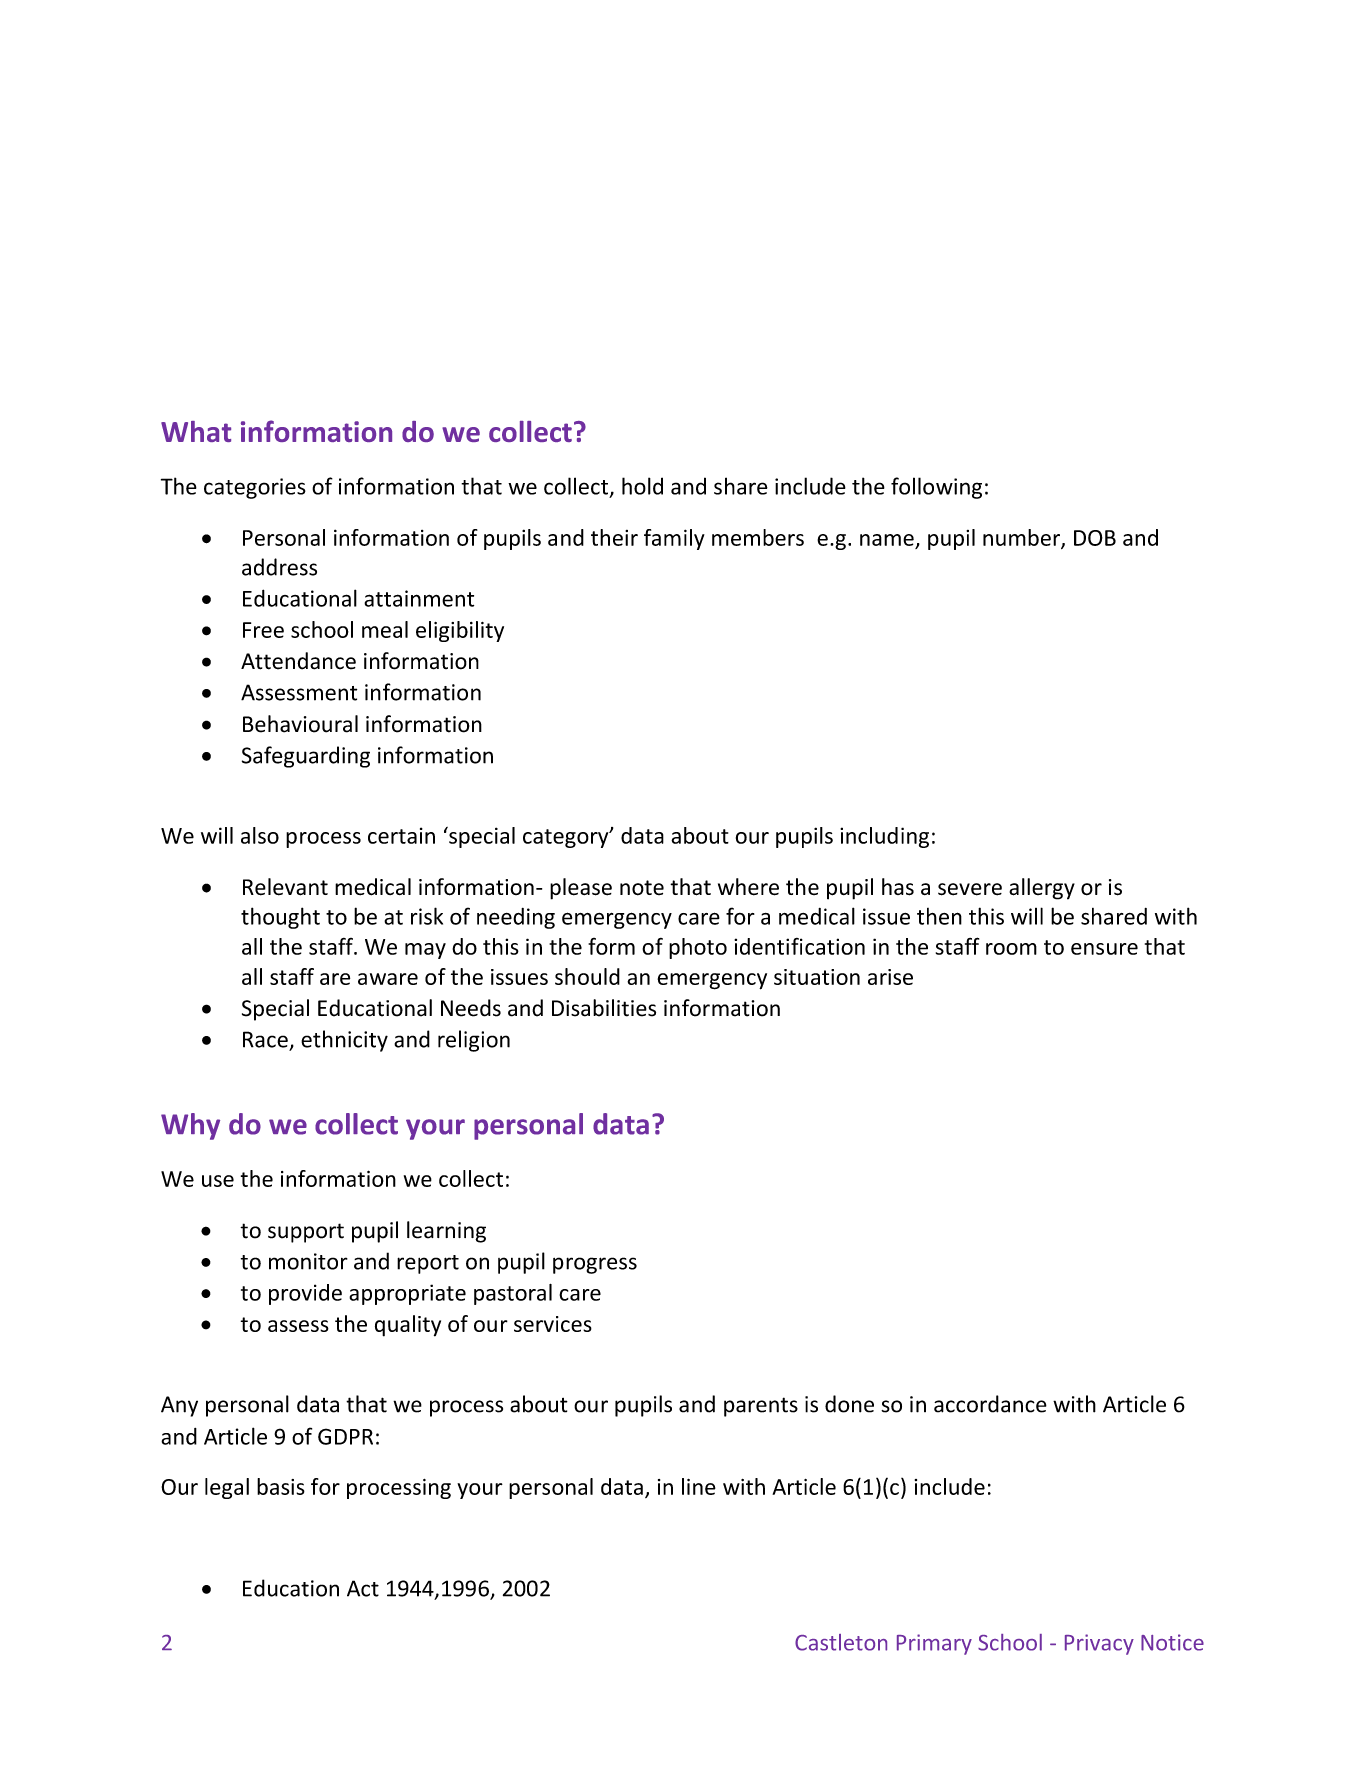 The height and width of the document is (1767, 1365). Describe the element at coordinates (936, 488) in the document. I see `following` at that location.
